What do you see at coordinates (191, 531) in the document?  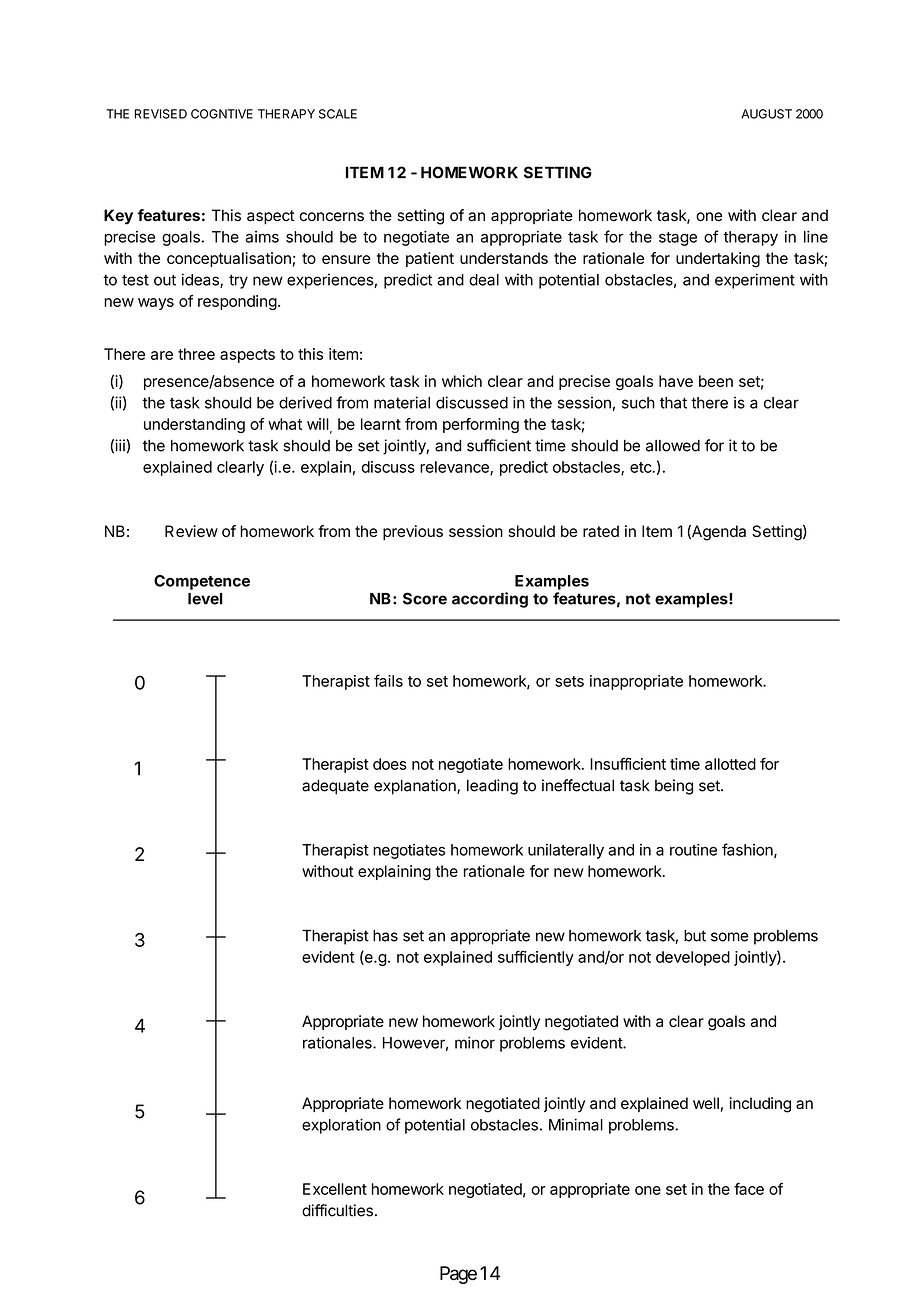 I see `Review` at bounding box center [191, 531].
